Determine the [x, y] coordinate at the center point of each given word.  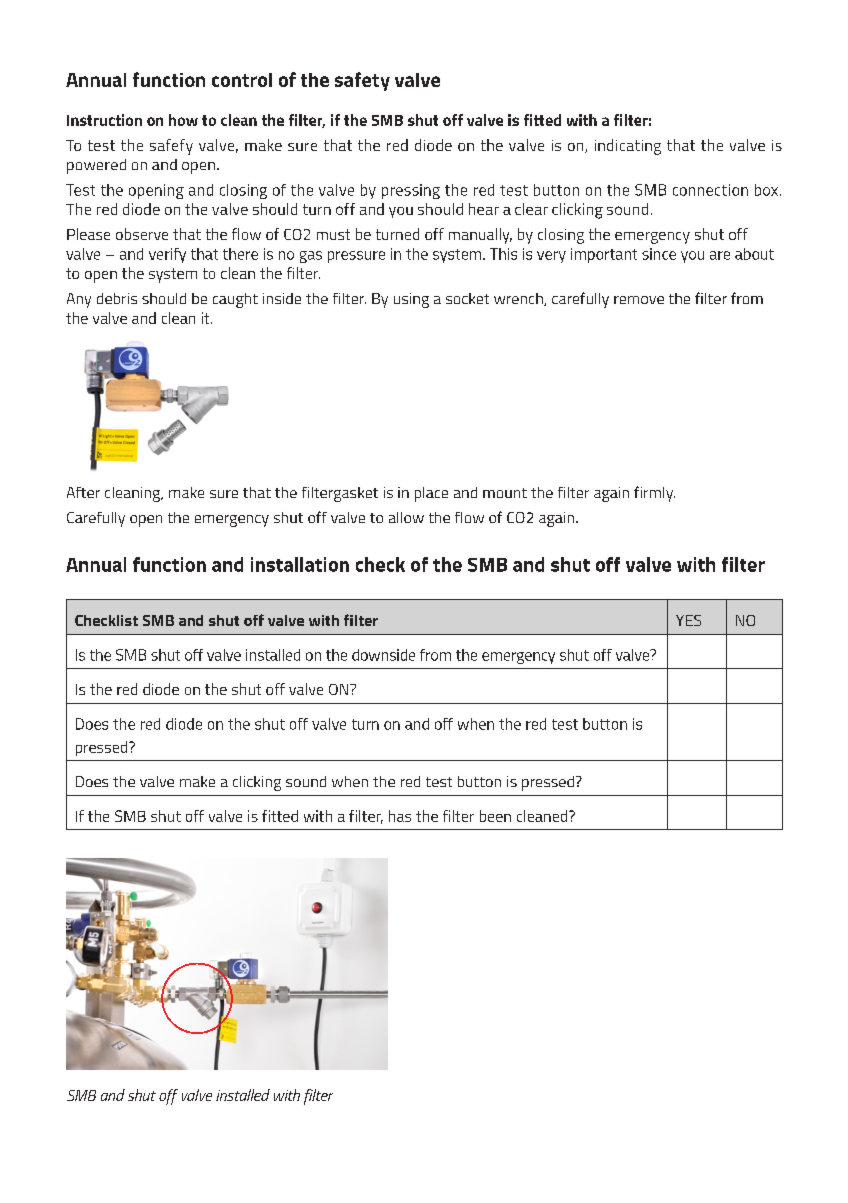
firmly [654, 494]
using [411, 300]
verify [167, 255]
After [83, 492]
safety [362, 81]
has [400, 816]
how [183, 120]
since [659, 254]
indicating [628, 147]
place [431, 494]
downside [383, 655]
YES [688, 620]
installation [300, 564]
